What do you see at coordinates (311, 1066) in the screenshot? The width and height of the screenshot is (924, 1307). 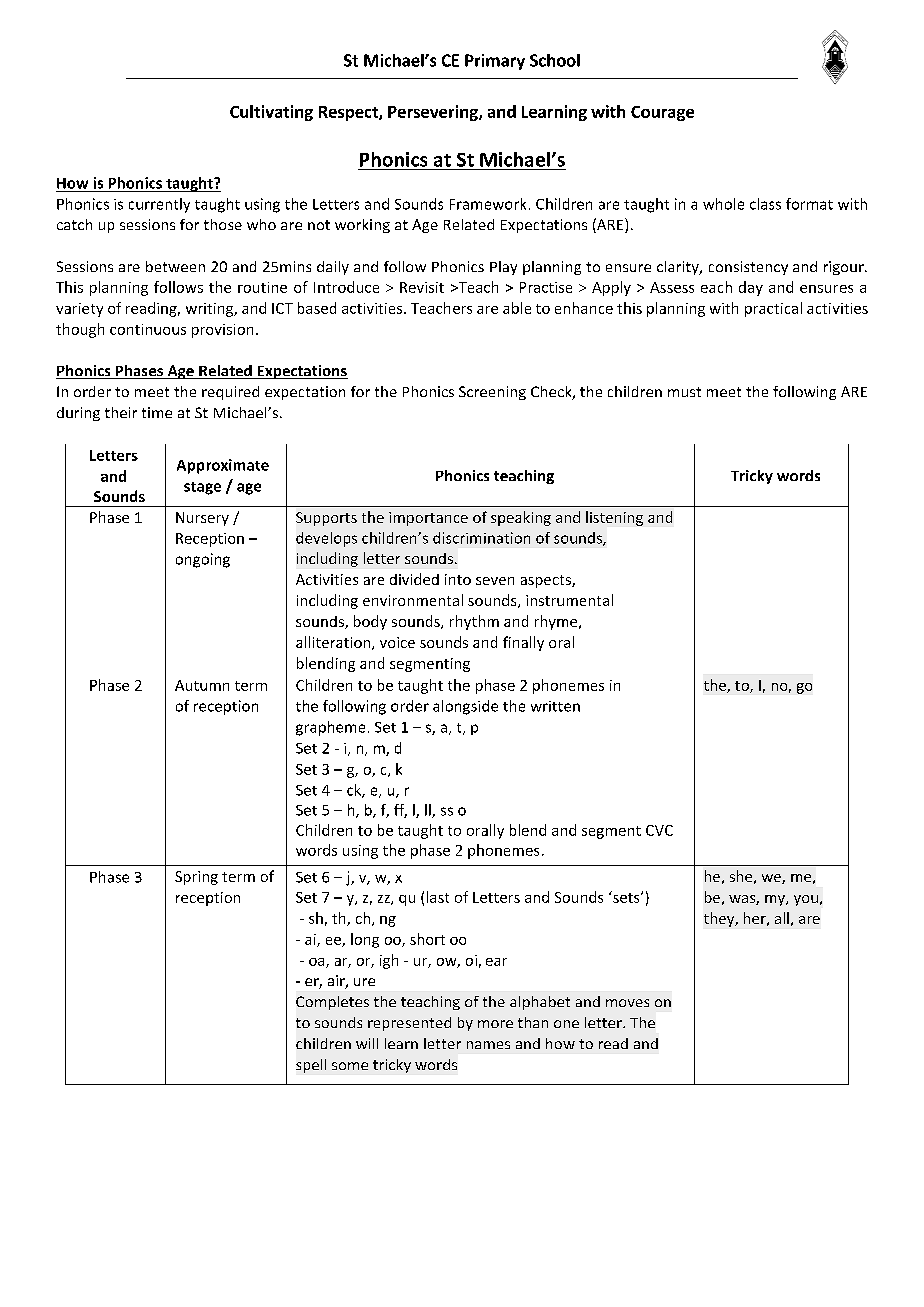 I see `spell` at bounding box center [311, 1066].
